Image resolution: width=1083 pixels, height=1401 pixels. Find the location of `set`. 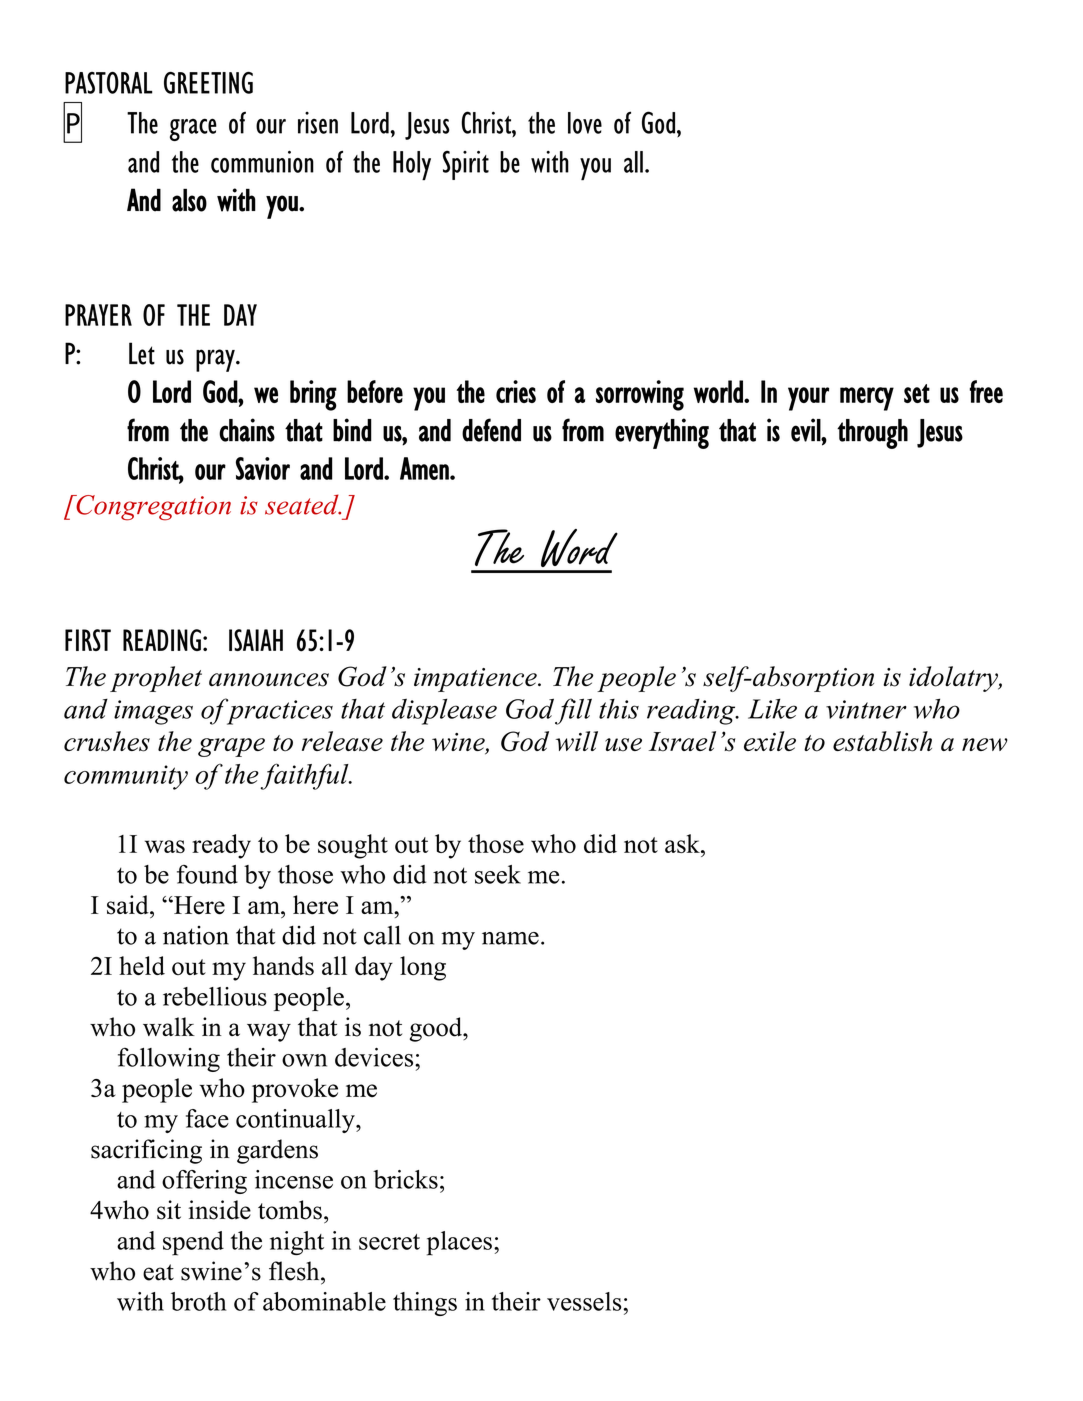

set is located at coordinates (917, 393).
